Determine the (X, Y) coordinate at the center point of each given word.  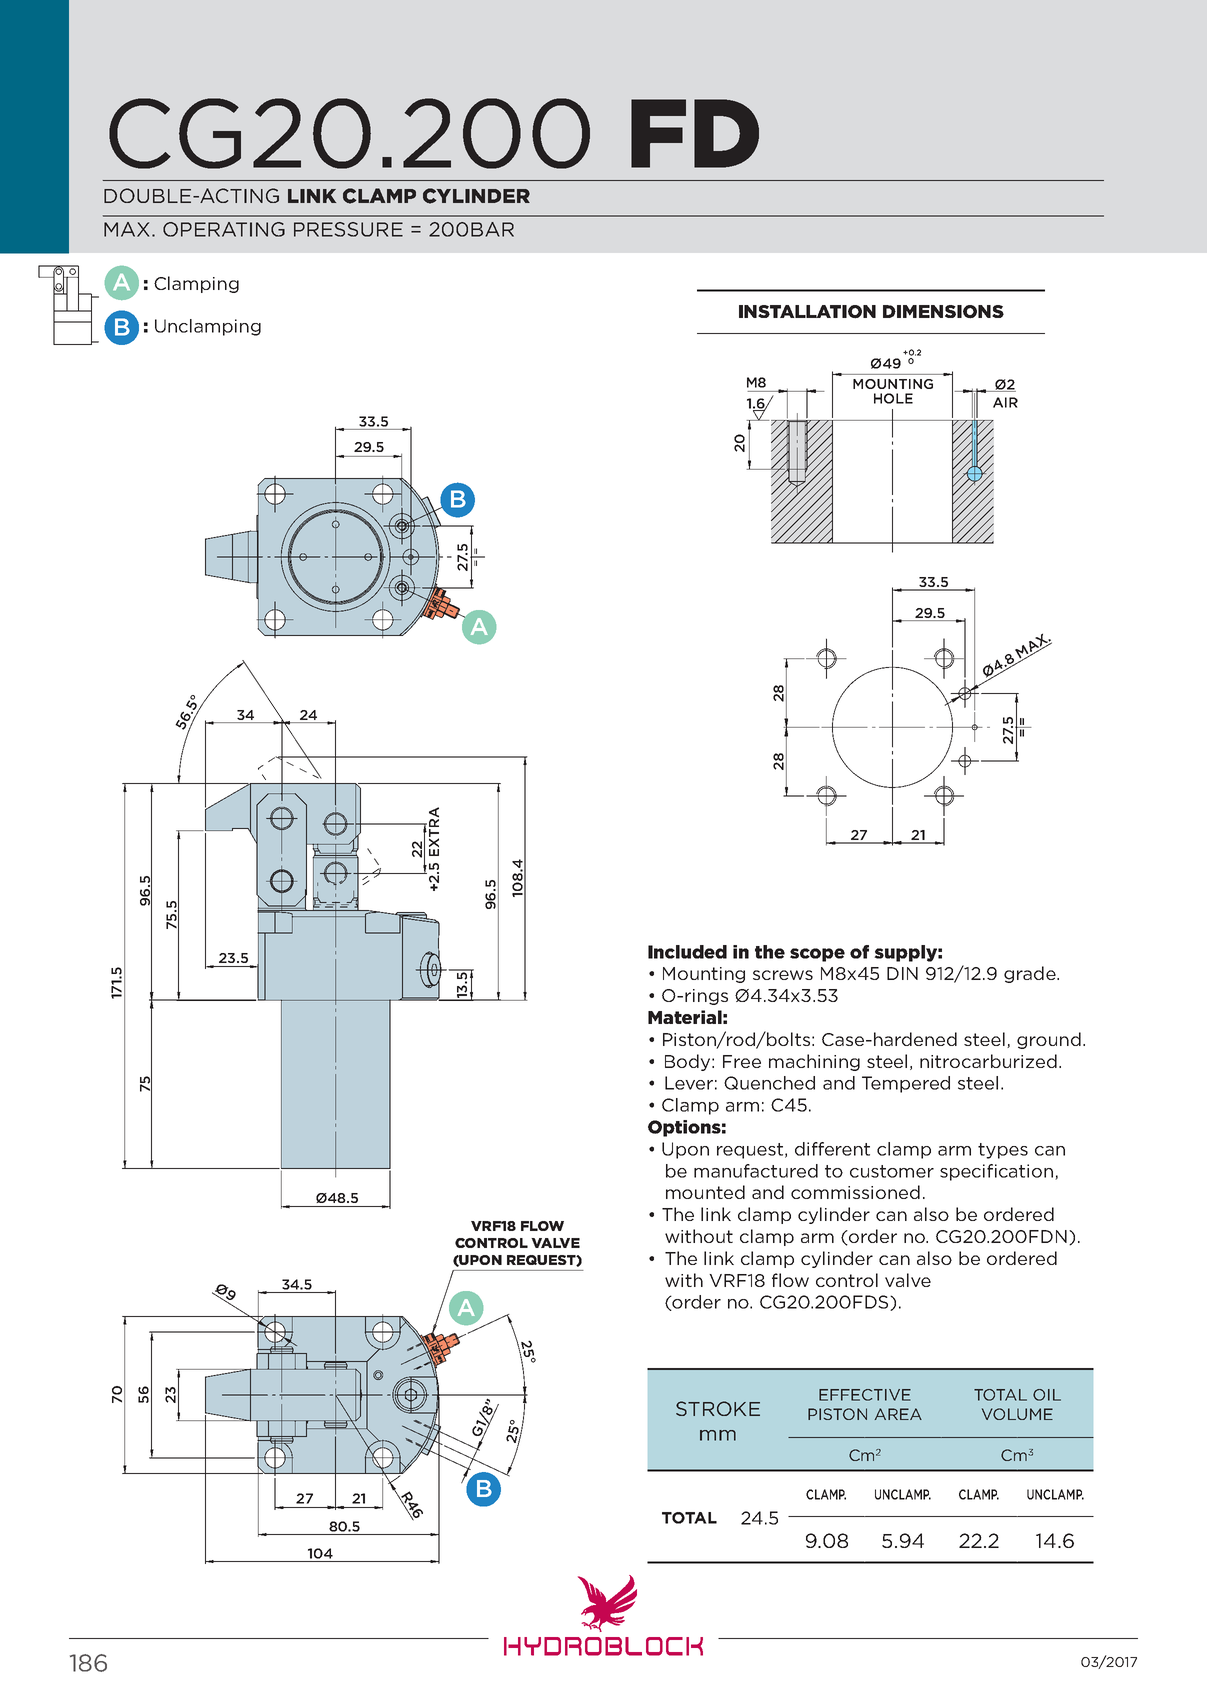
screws (783, 975)
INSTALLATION (807, 312)
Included (687, 952)
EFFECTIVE (865, 1395)
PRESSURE (348, 229)
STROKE (718, 1408)
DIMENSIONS (943, 312)
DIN (902, 973)
